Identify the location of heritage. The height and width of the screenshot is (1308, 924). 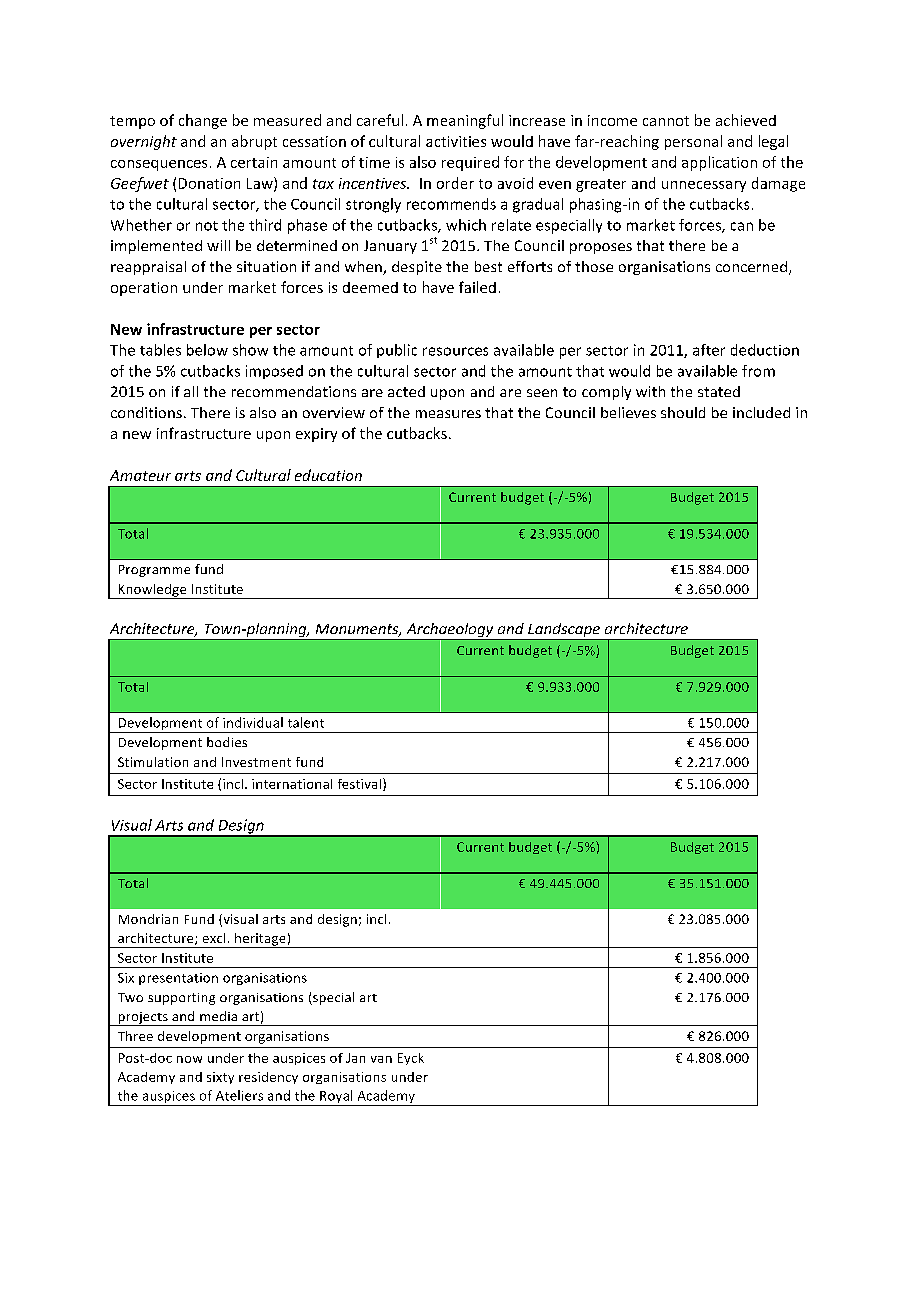
(260, 940).
